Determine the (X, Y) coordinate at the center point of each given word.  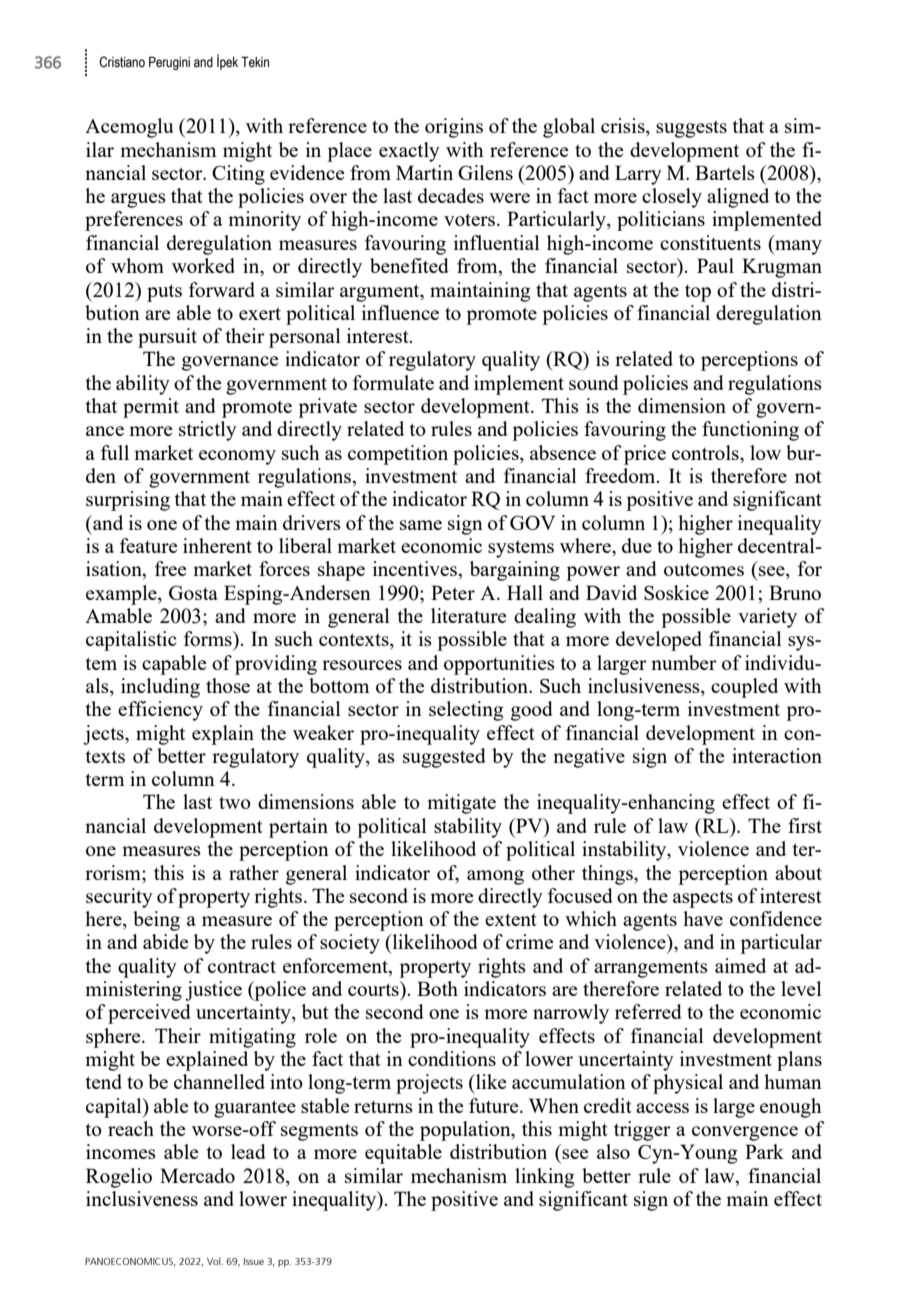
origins (454, 128)
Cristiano (122, 62)
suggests (691, 129)
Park (764, 1151)
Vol (215, 1261)
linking (545, 1178)
